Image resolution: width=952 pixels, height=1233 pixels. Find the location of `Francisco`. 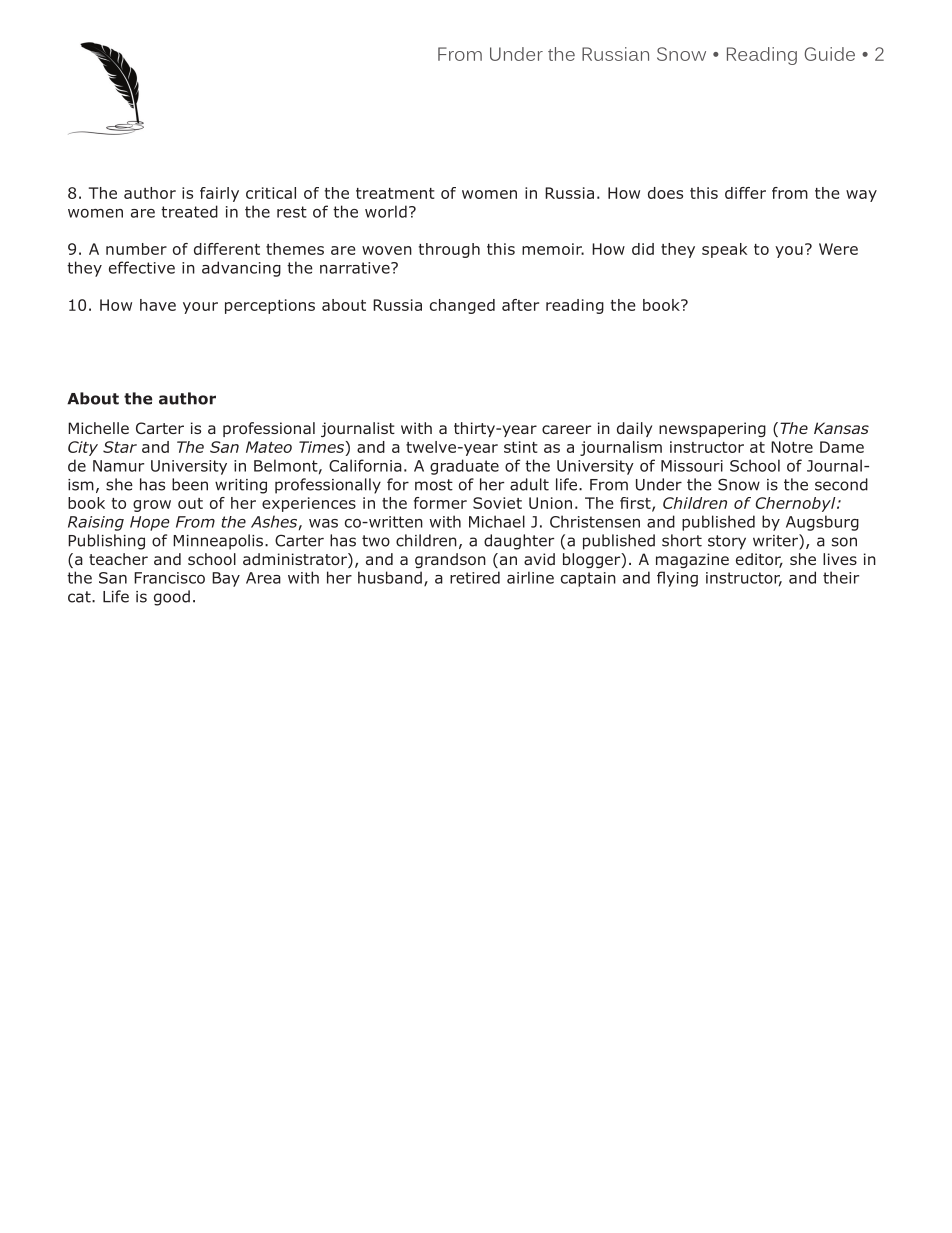

Francisco is located at coordinates (169, 578).
